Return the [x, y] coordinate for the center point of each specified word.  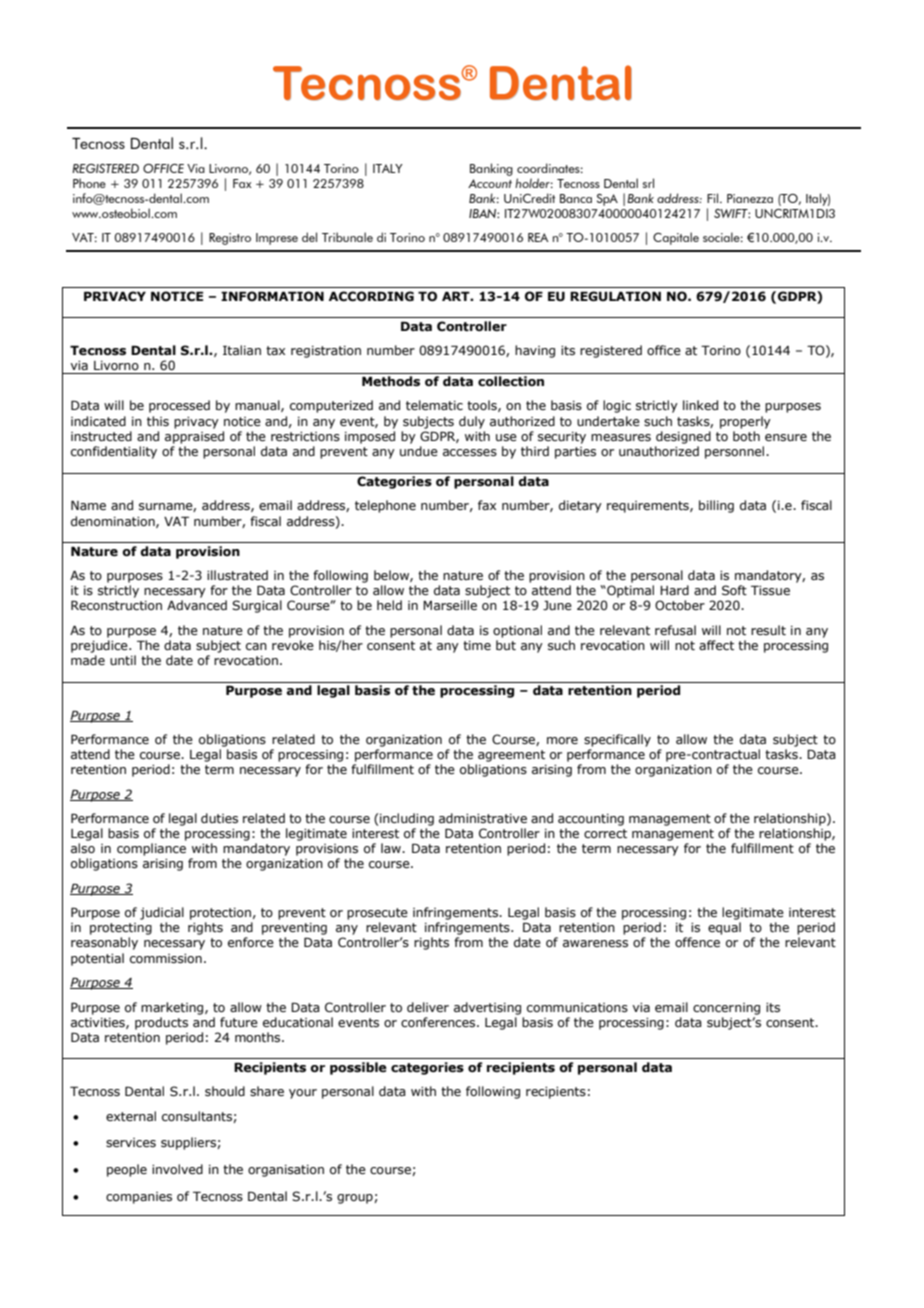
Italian [242, 350]
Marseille [450, 605]
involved [177, 1169]
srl [648, 183]
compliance [151, 849]
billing [716, 506]
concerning [726, 1009]
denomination [114, 522]
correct [605, 833]
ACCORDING [371, 296]
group [356, 1199]
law [392, 848]
